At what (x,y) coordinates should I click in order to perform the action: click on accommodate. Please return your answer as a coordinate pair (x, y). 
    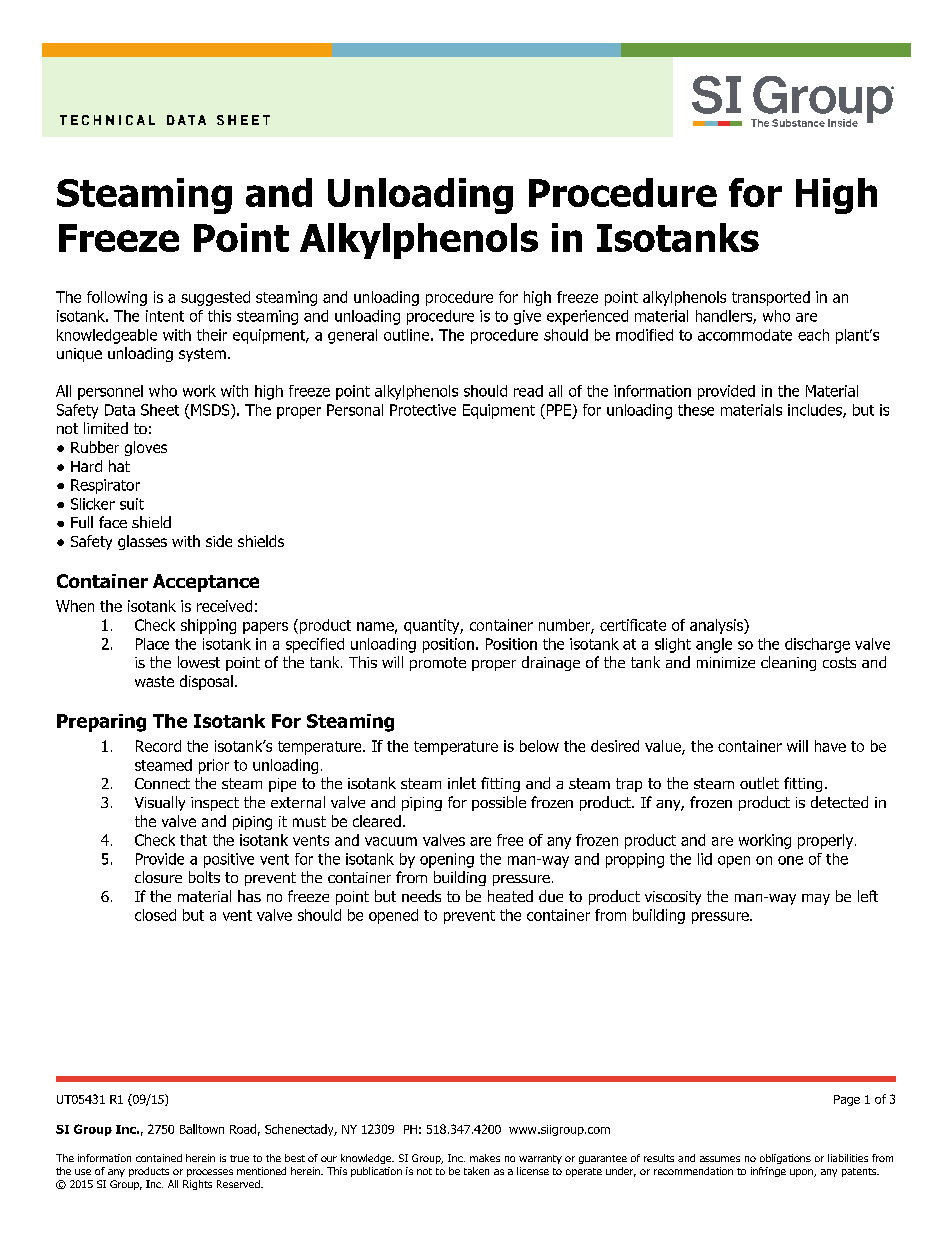
    Looking at the image, I should click on (745, 335).
